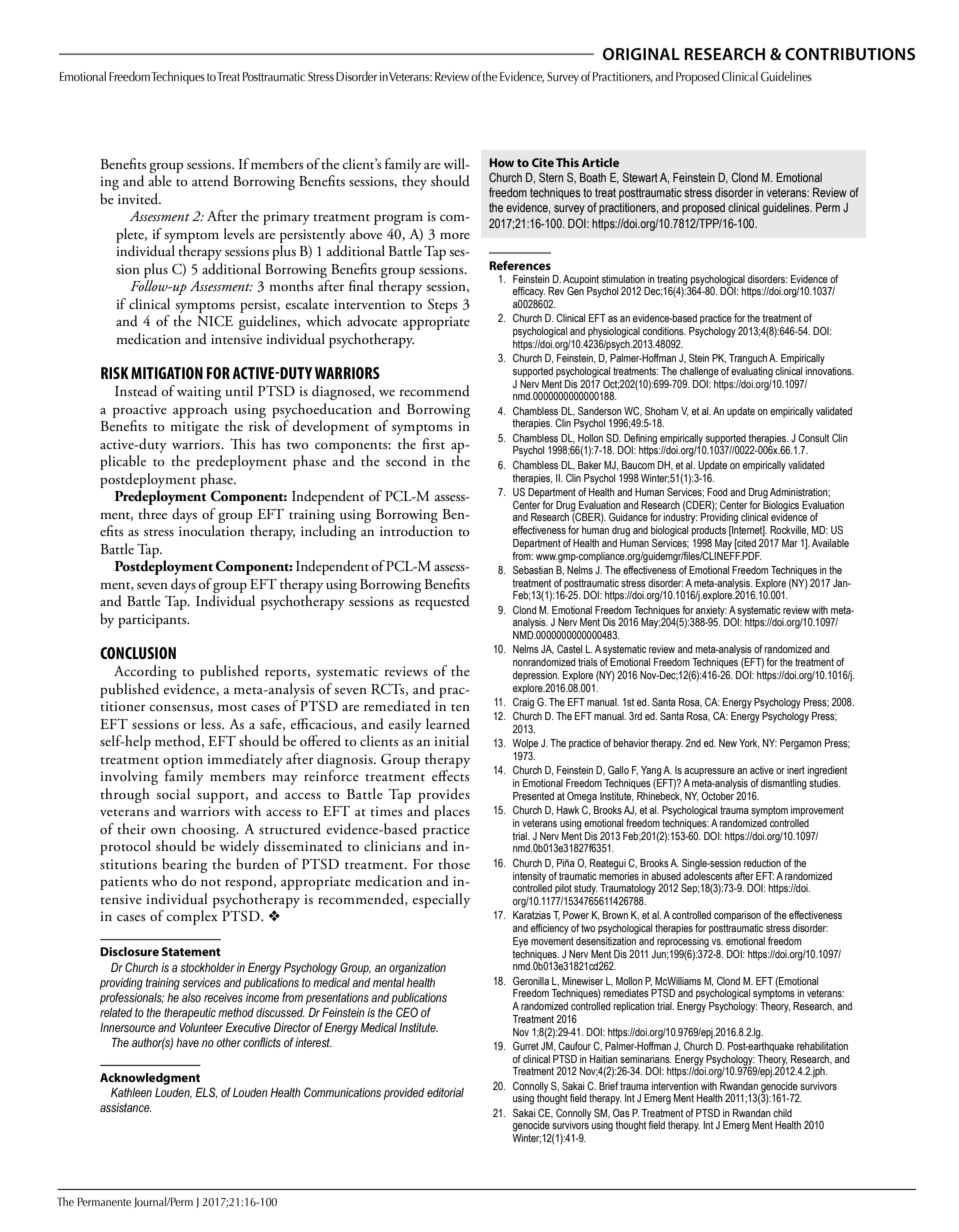 This image has width=959, height=1232. What do you see at coordinates (153, 621) in the image?
I see `participants` at bounding box center [153, 621].
